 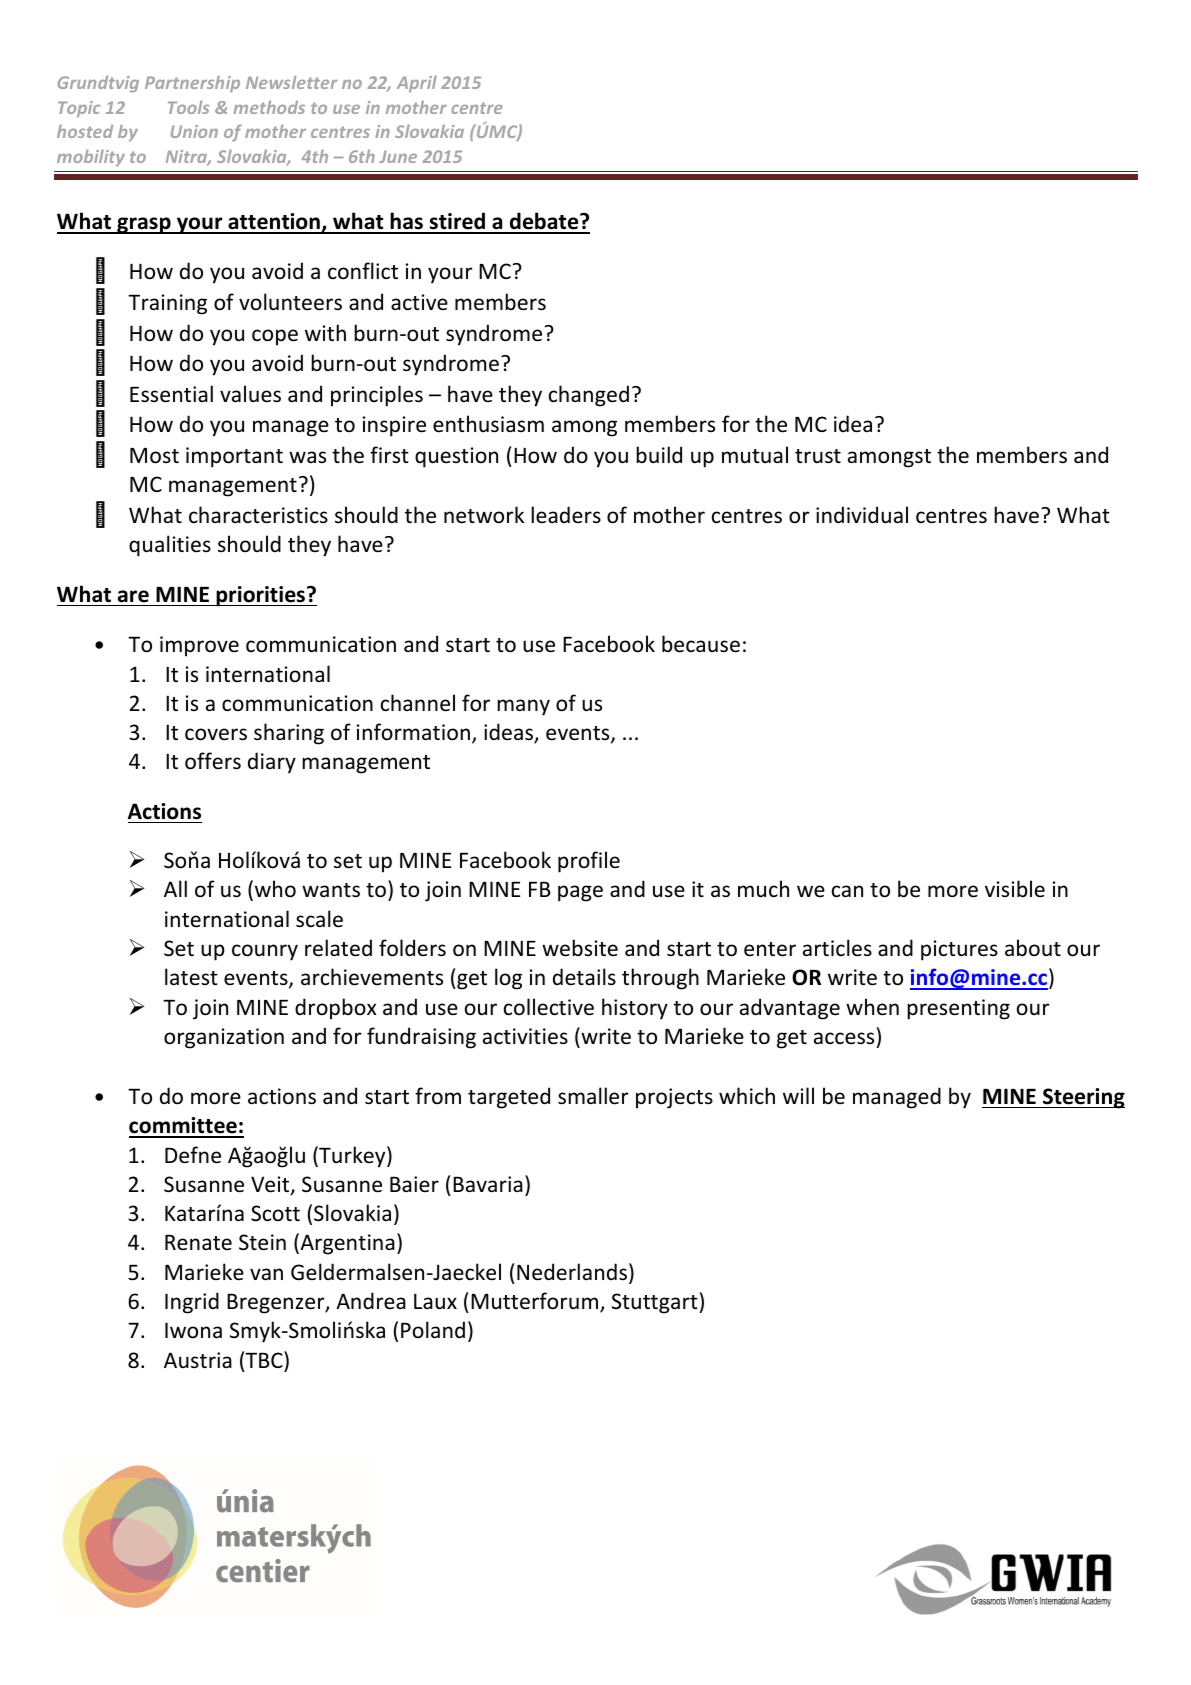 What do you see at coordinates (523, 707) in the screenshot?
I see `many` at bounding box center [523, 707].
